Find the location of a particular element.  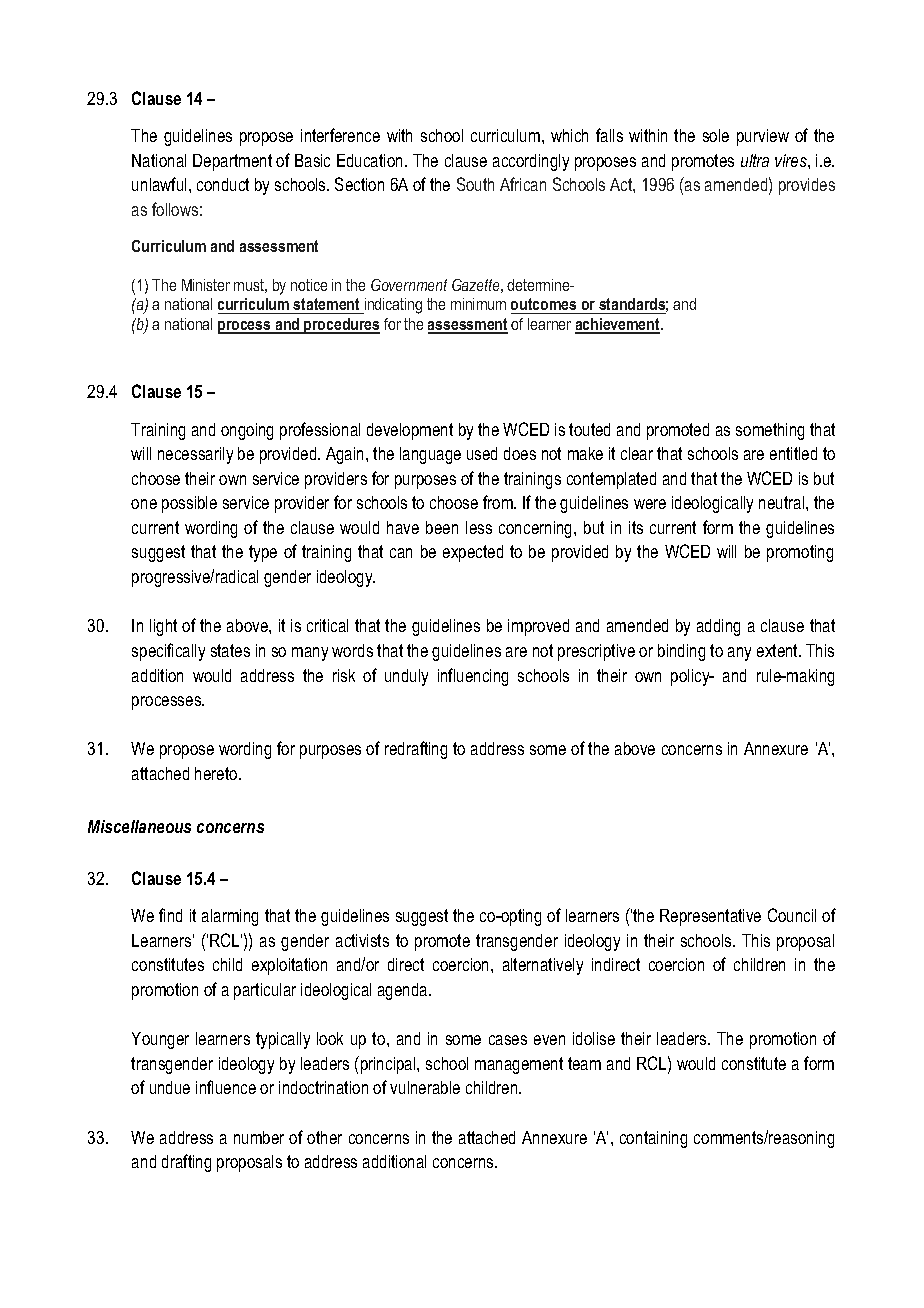

influence is located at coordinates (226, 1087).
